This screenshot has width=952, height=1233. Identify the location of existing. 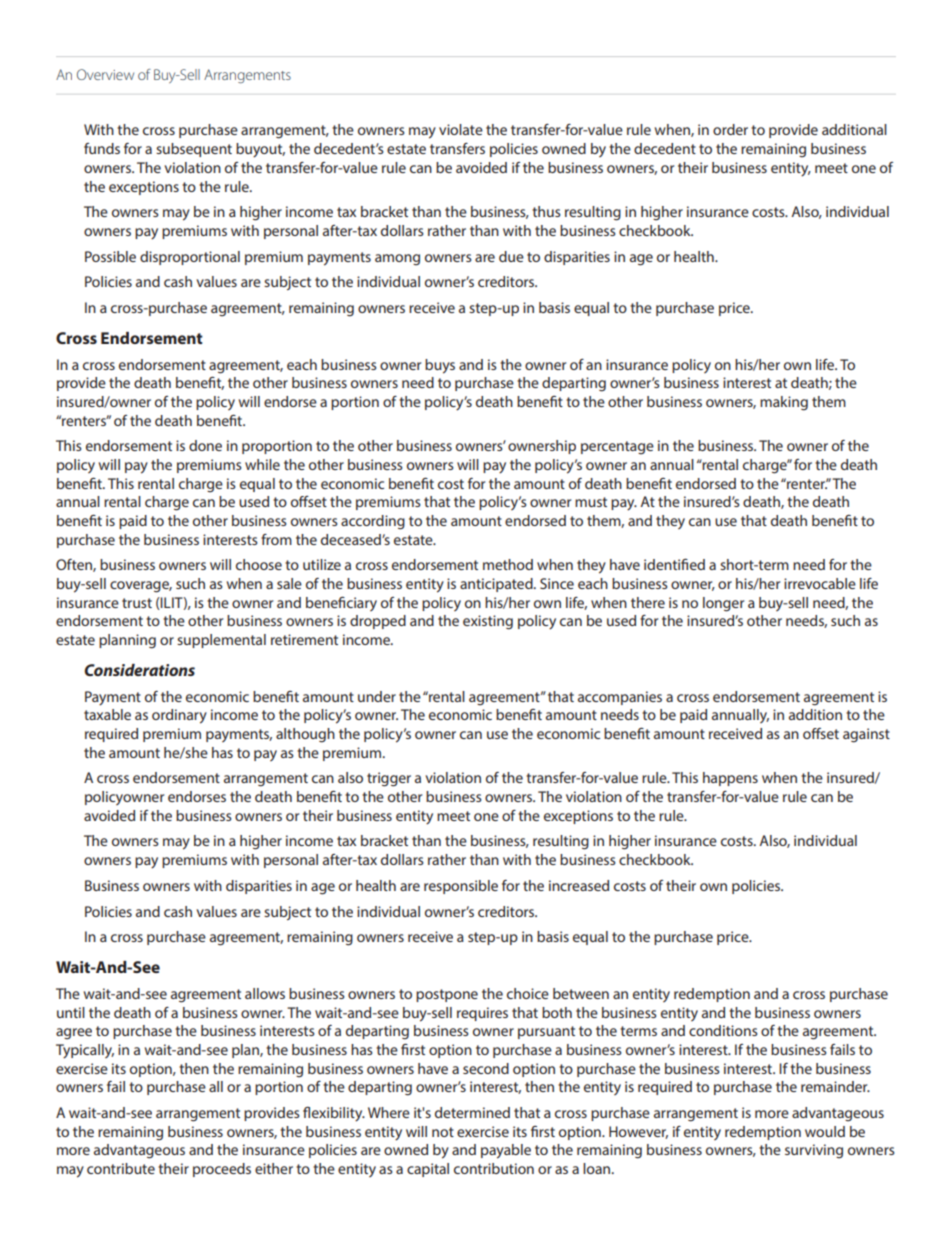
(488, 622).
